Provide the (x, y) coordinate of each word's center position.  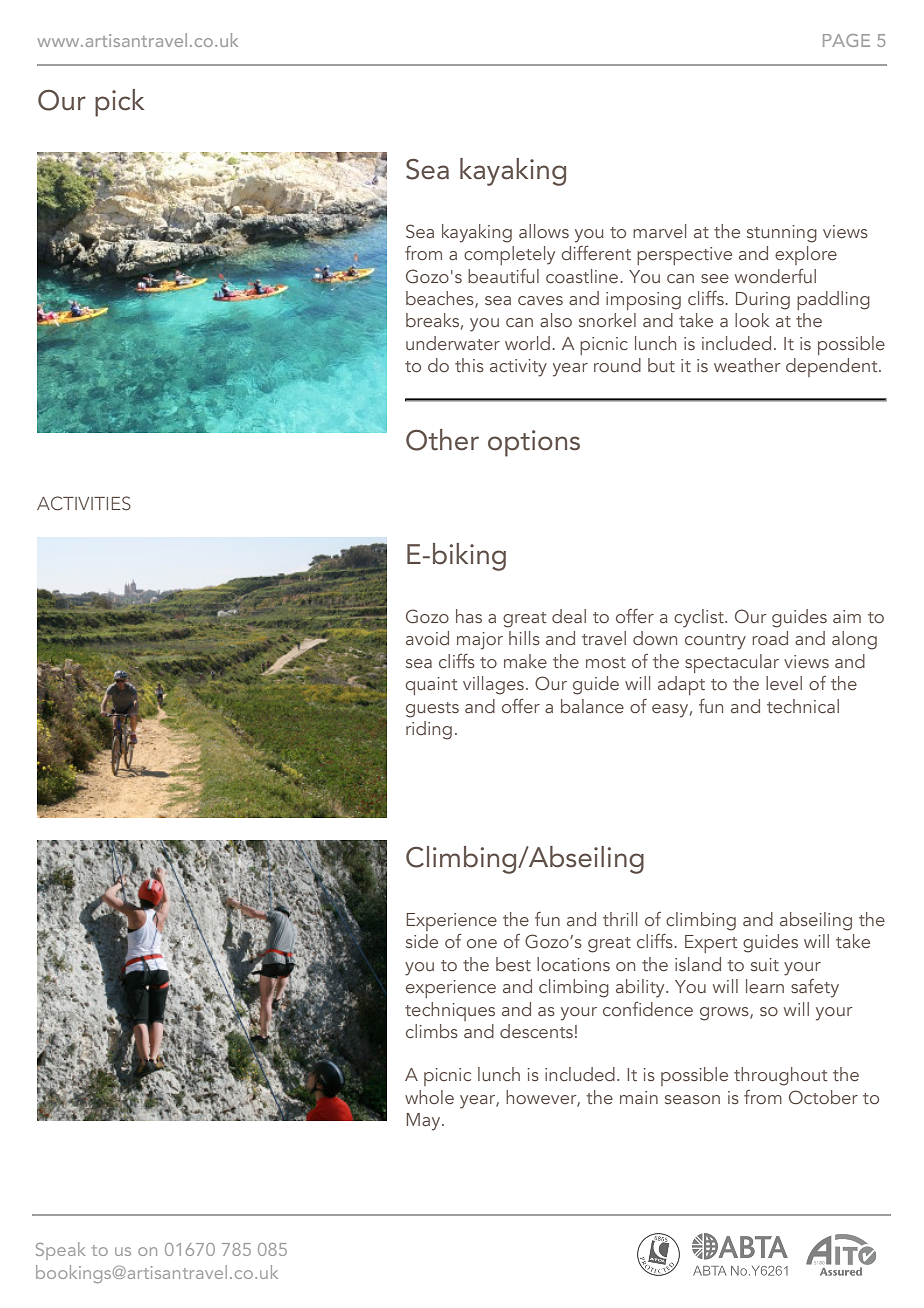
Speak (60, 1251)
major (480, 641)
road (770, 638)
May (424, 1122)
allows (544, 231)
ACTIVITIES (84, 503)
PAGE (846, 40)
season (692, 1099)
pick (119, 103)
